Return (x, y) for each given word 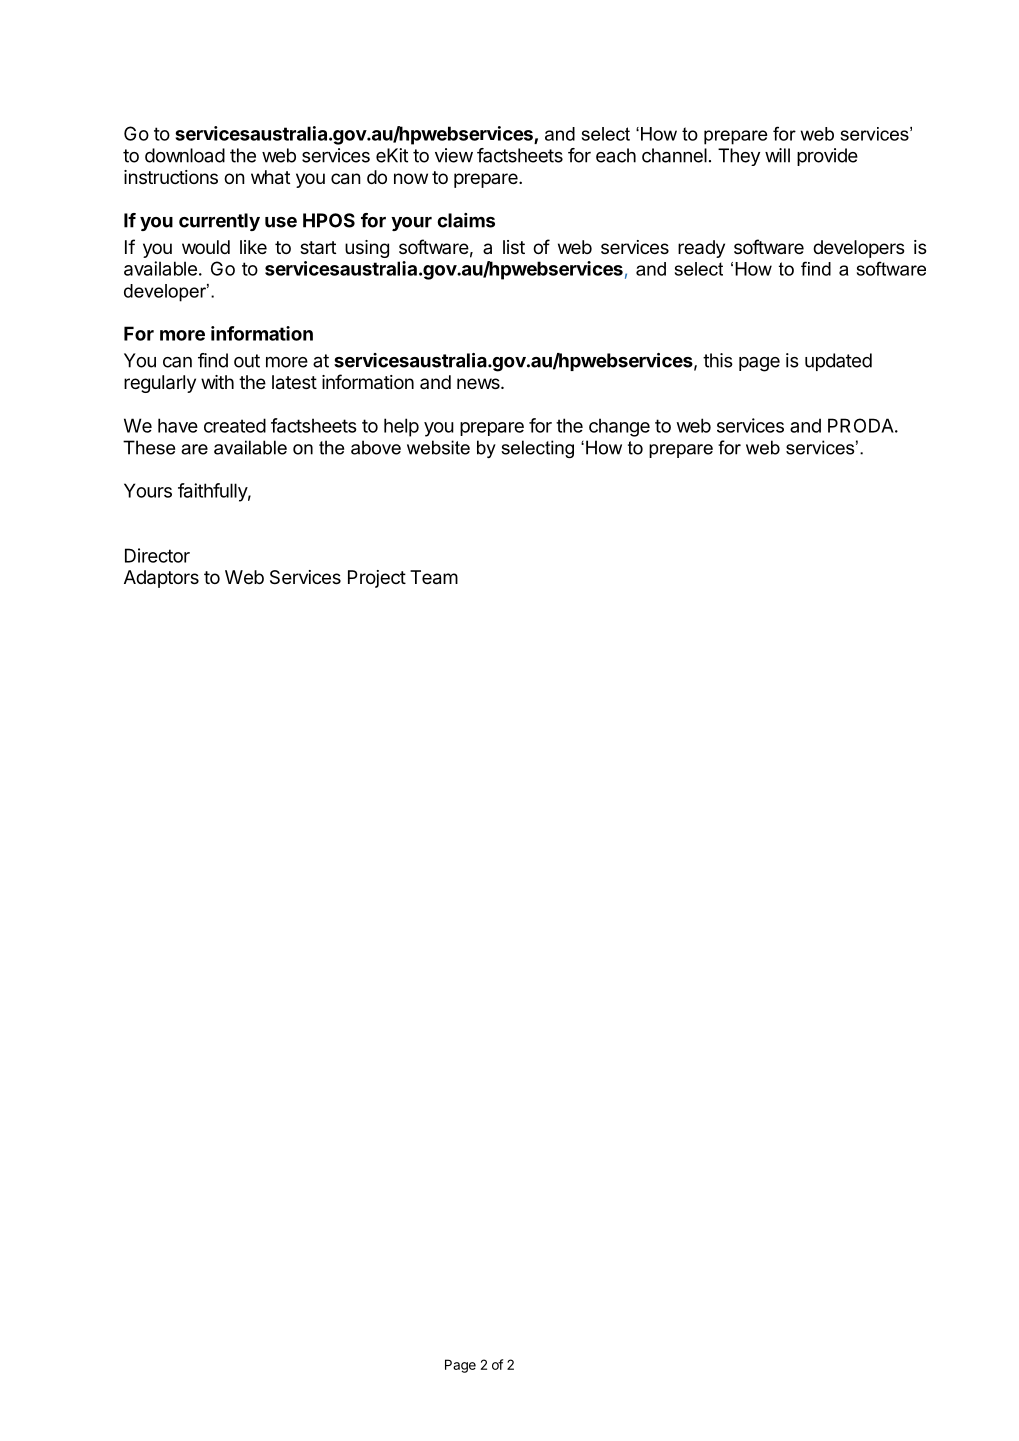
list (514, 247)
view (454, 155)
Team (434, 577)
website (438, 447)
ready (701, 249)
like (253, 247)
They (739, 157)
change (619, 427)
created (235, 425)
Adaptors (161, 579)
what (270, 177)
